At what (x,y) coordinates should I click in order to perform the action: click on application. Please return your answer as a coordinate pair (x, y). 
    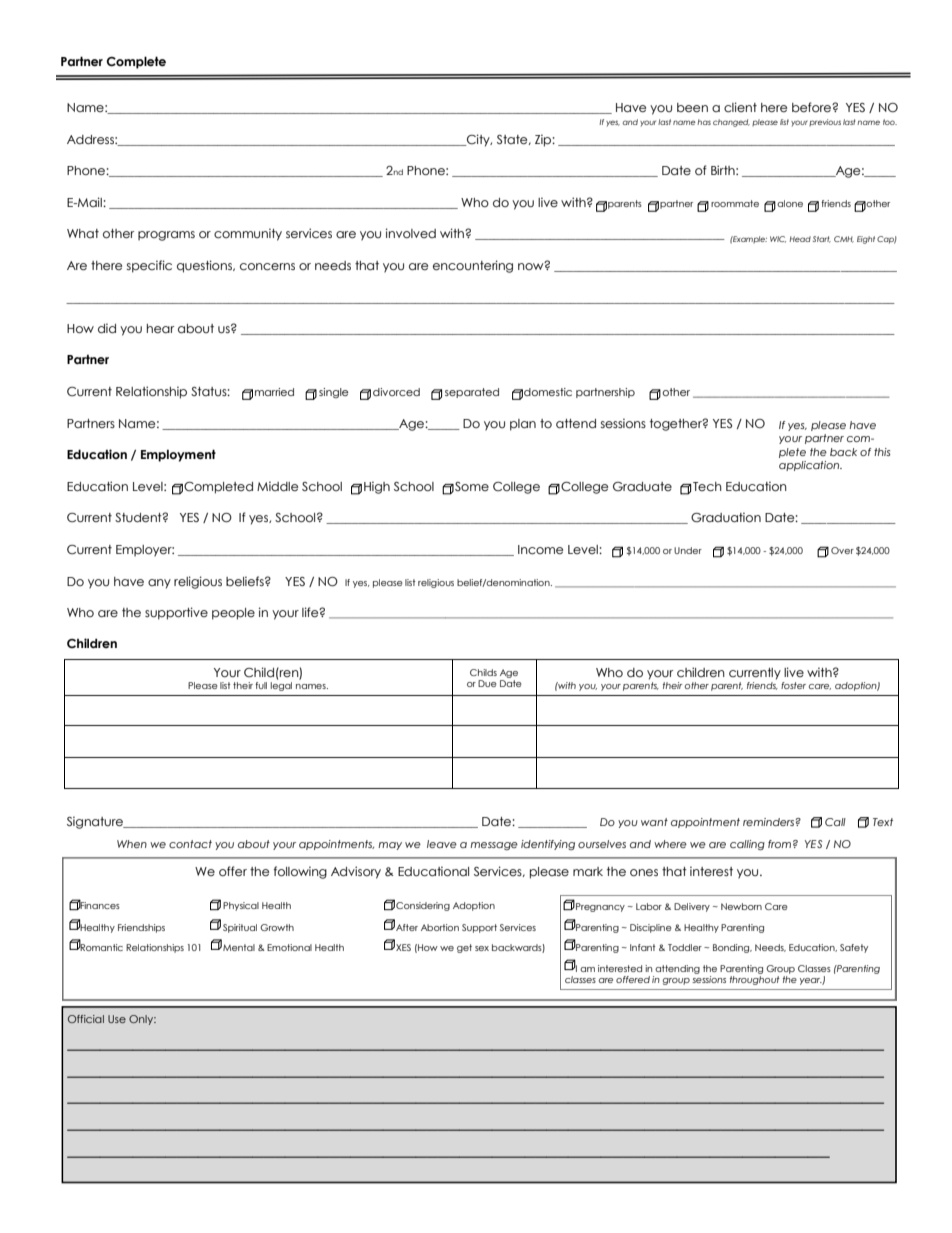
    Looking at the image, I should click on (810, 466).
